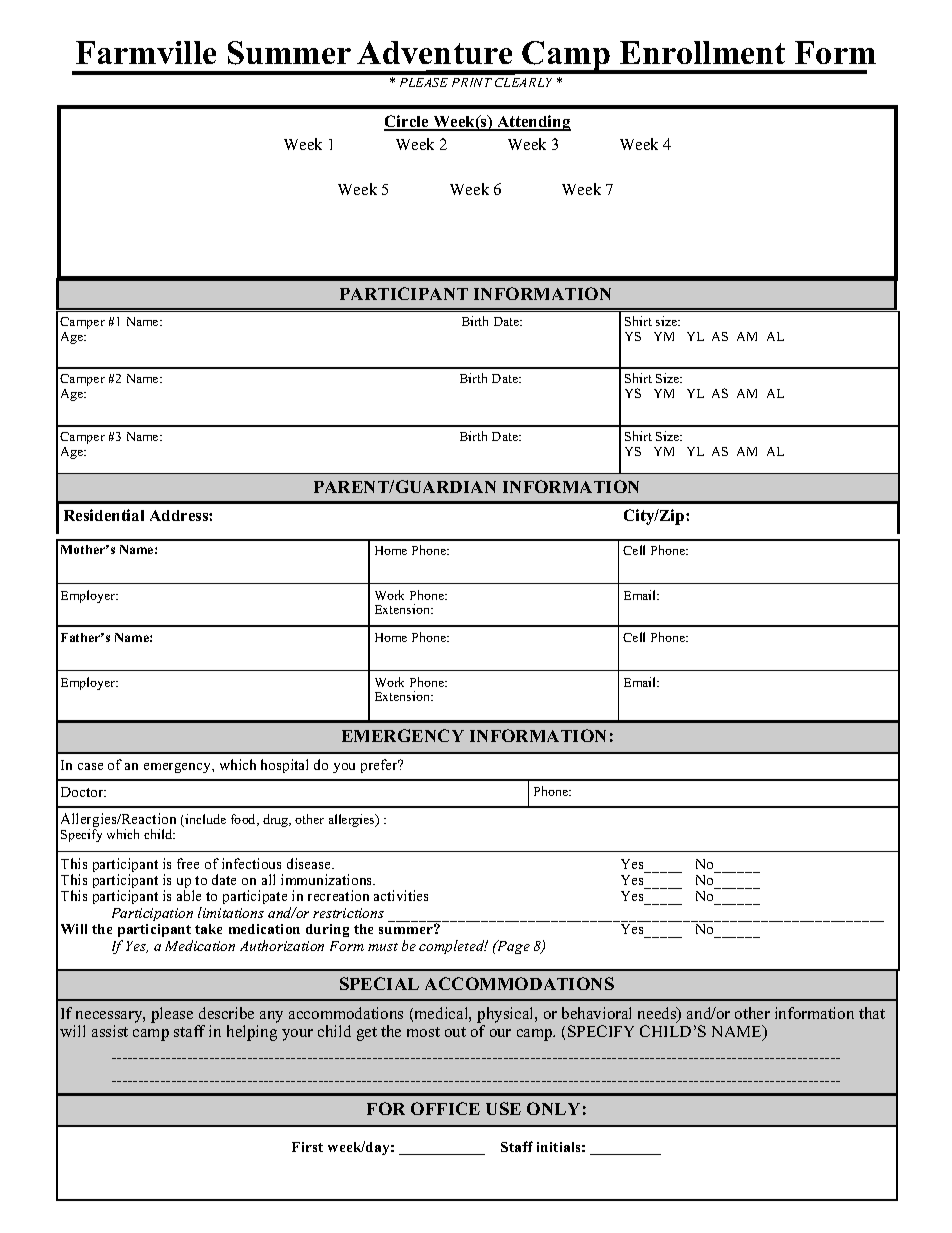  Describe the element at coordinates (503, 1108) in the screenshot. I see `USE` at that location.
